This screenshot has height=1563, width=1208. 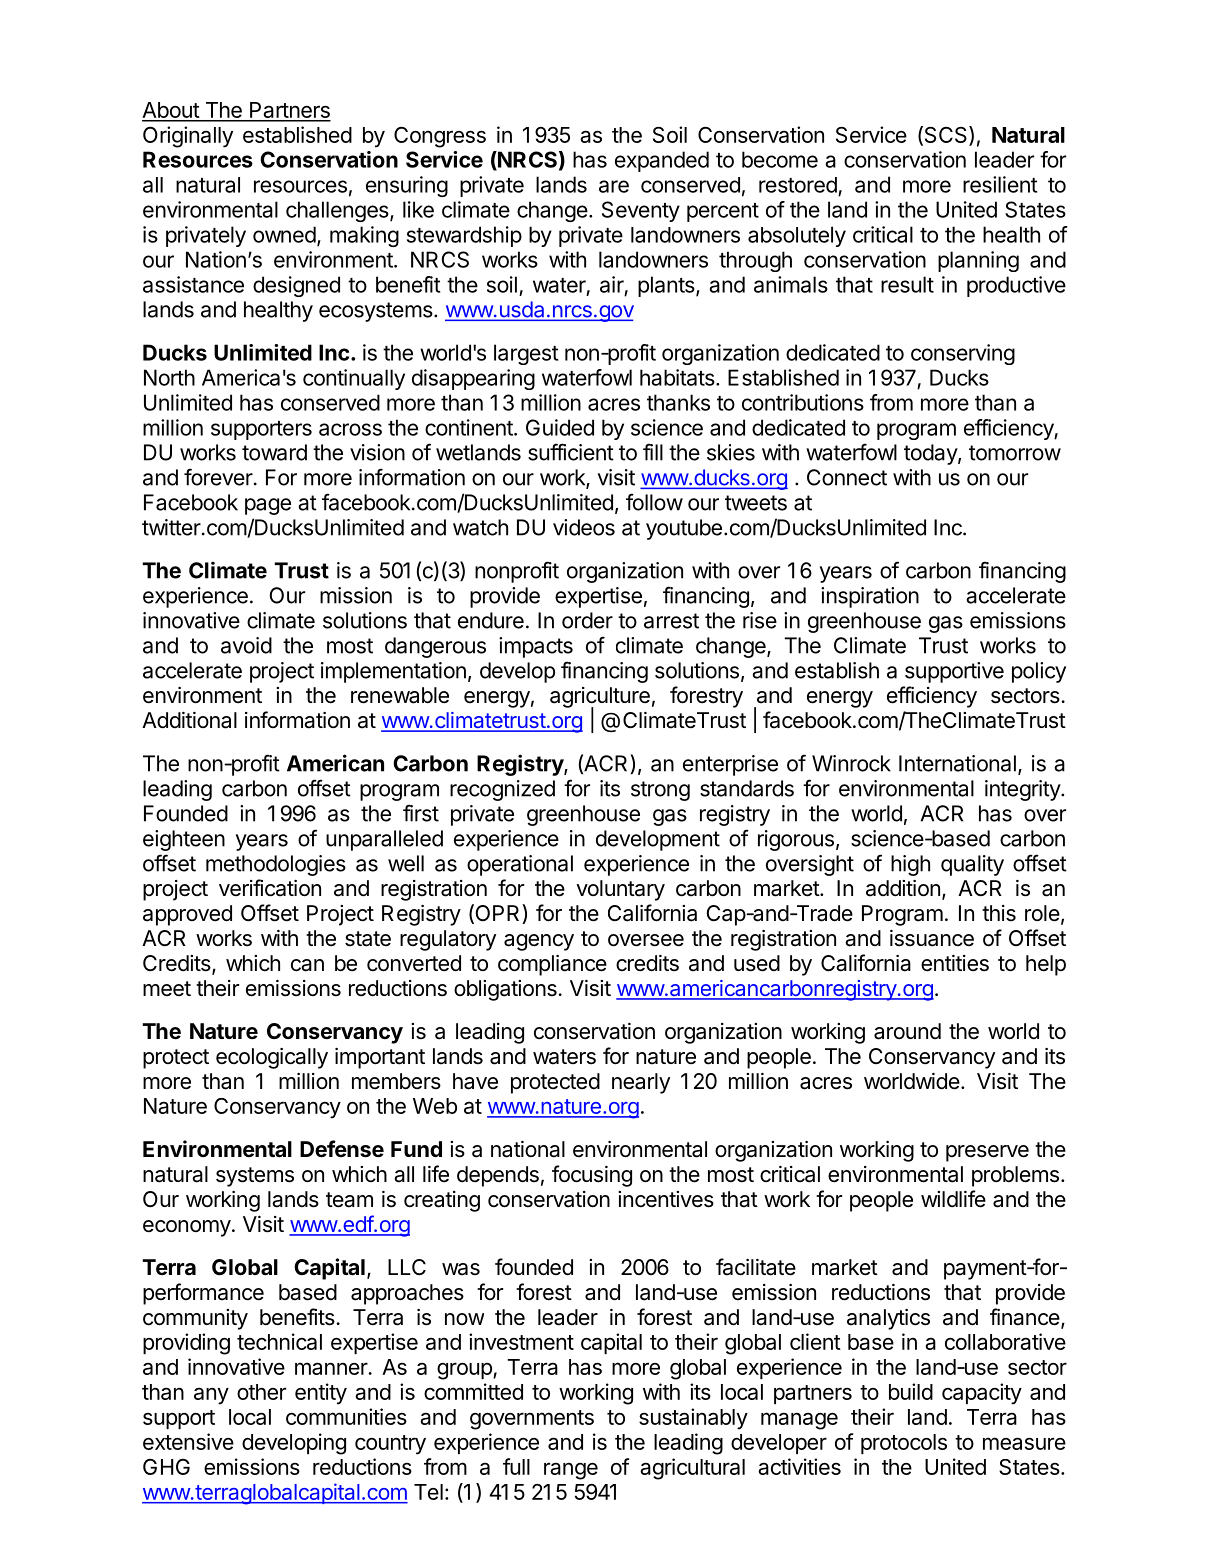 What do you see at coordinates (284, 234) in the screenshot?
I see `owned` at bounding box center [284, 234].
